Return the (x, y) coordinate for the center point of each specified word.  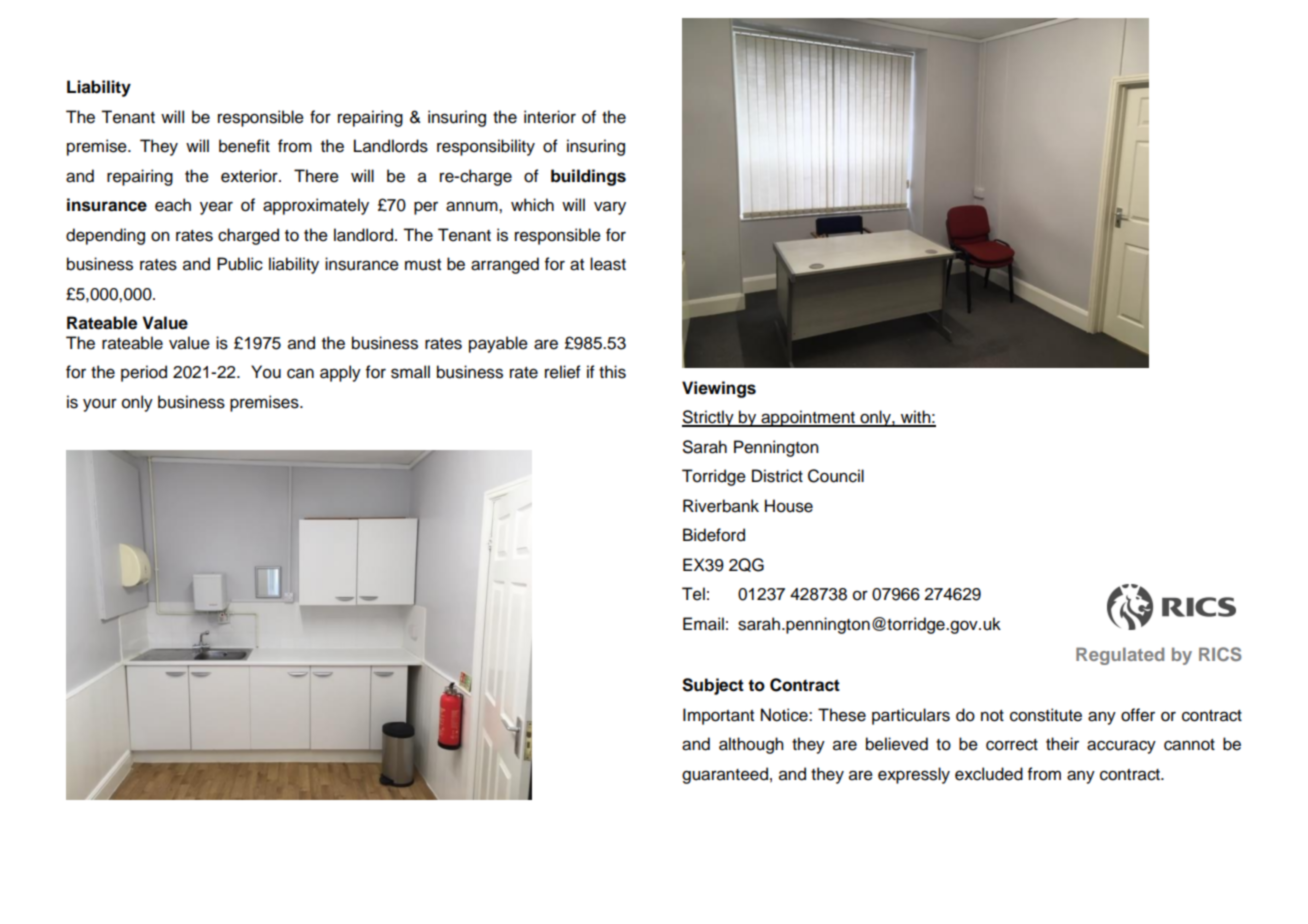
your (100, 405)
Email (703, 624)
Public (240, 264)
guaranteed (725, 775)
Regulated (1120, 656)
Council (836, 476)
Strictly (709, 418)
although (751, 745)
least (608, 264)
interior (550, 117)
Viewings (719, 389)
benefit (244, 146)
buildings (588, 177)
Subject (713, 686)
